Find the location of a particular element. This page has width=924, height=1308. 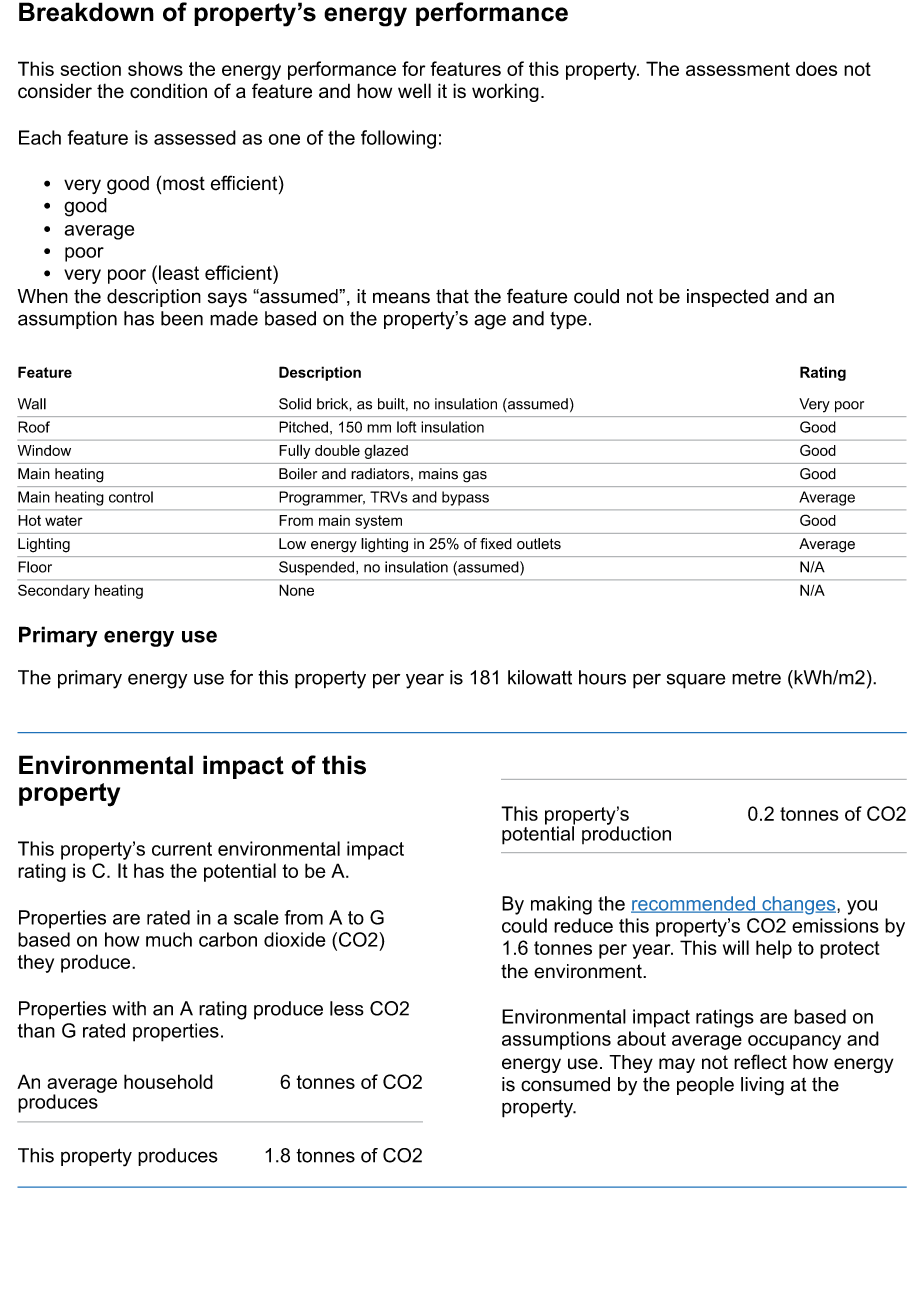

least is located at coordinates (179, 272).
